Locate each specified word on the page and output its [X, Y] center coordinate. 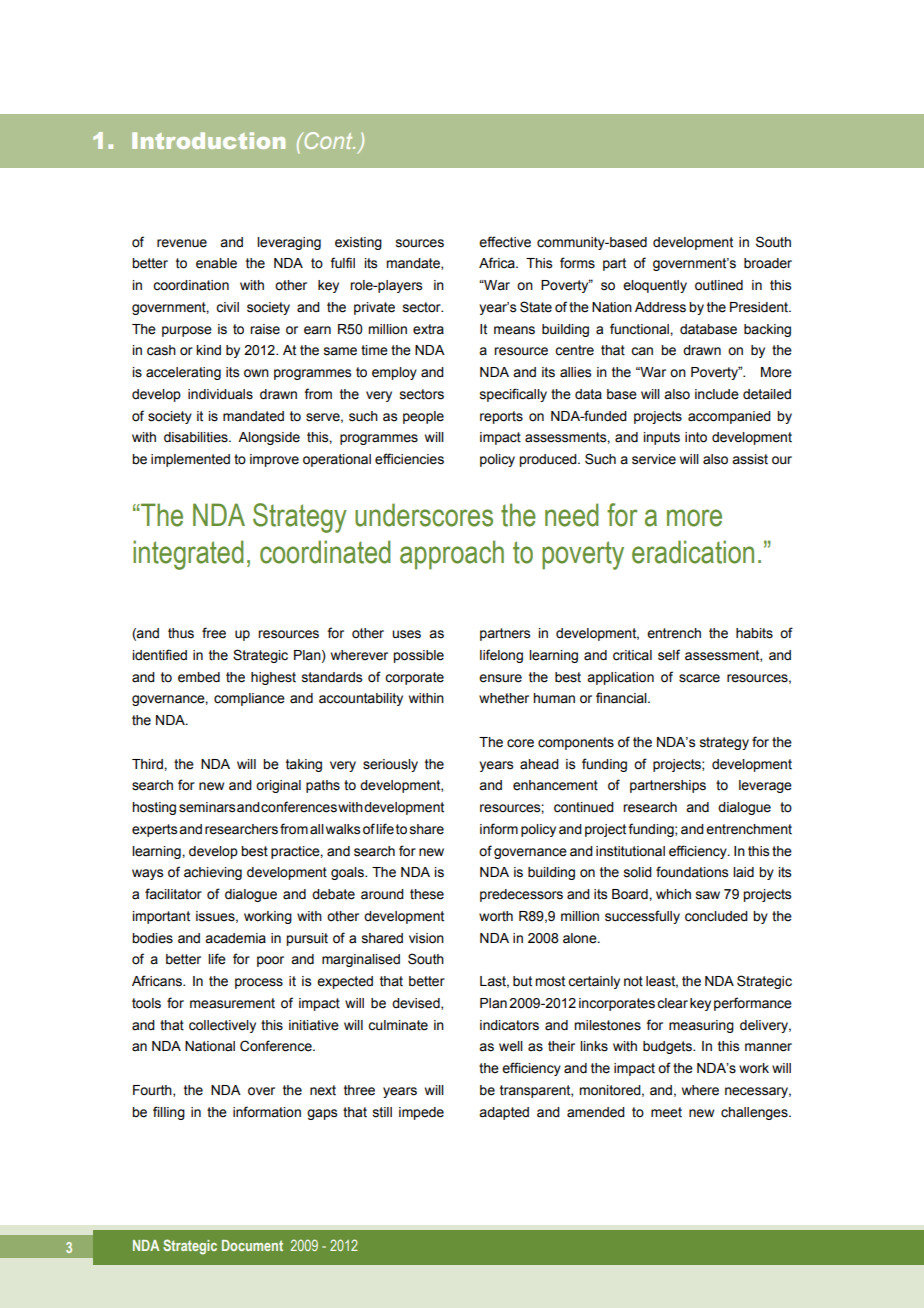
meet [666, 1112]
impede [421, 1113]
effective [505, 242]
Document [252, 1245]
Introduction [208, 140]
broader [768, 263]
